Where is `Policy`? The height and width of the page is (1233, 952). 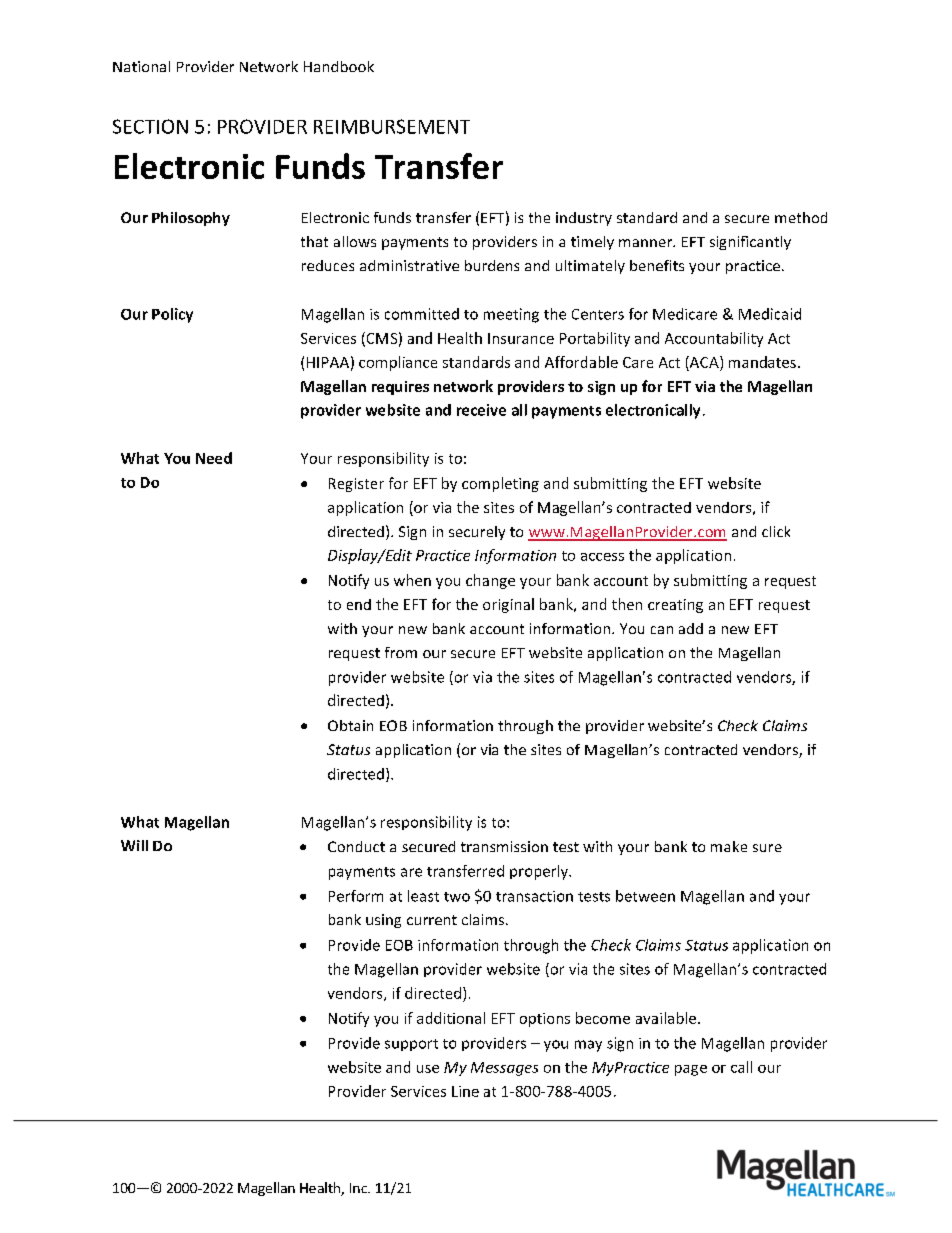
Policy is located at coordinates (172, 315).
